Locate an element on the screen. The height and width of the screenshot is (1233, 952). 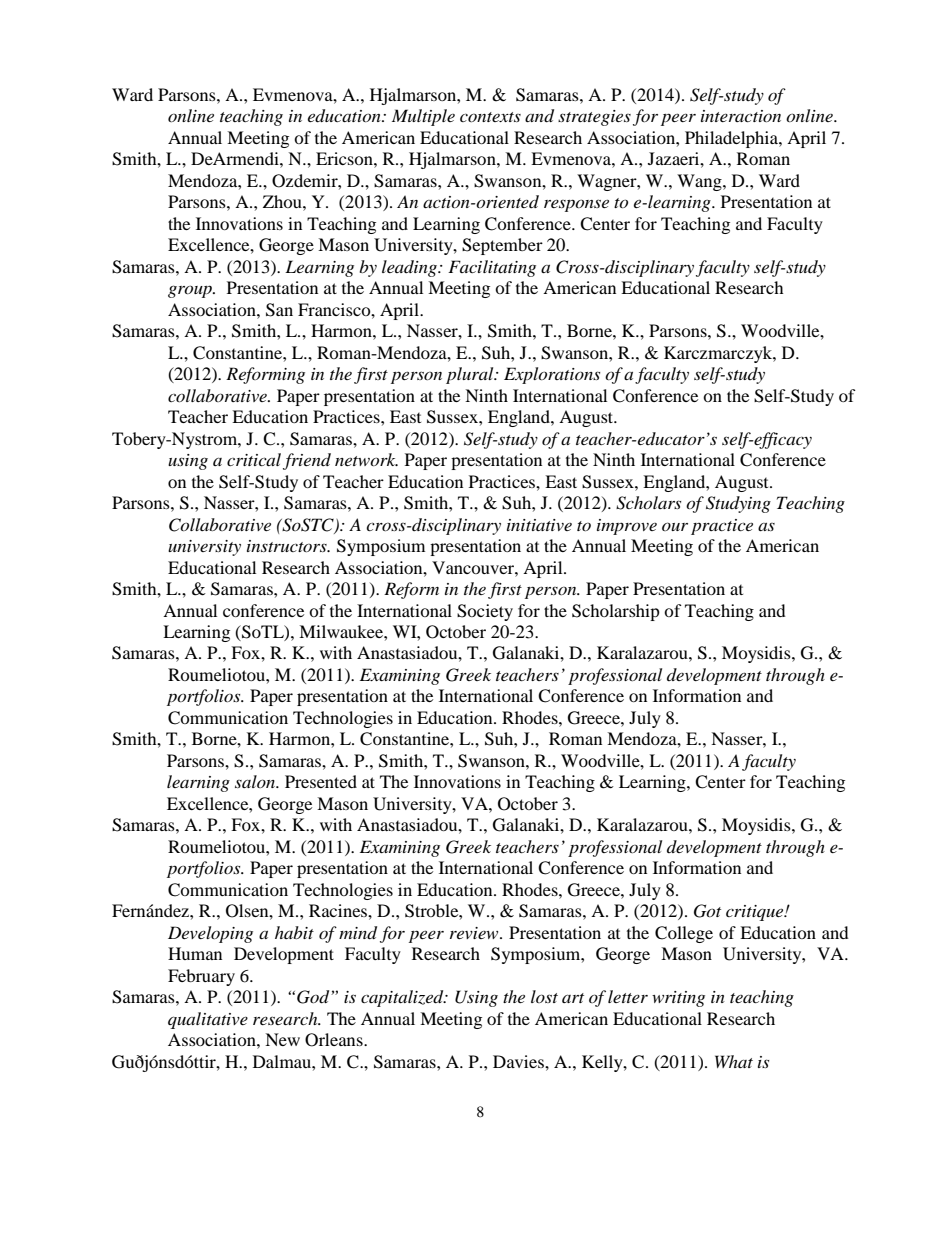
Explorations is located at coordinates (552, 375).
